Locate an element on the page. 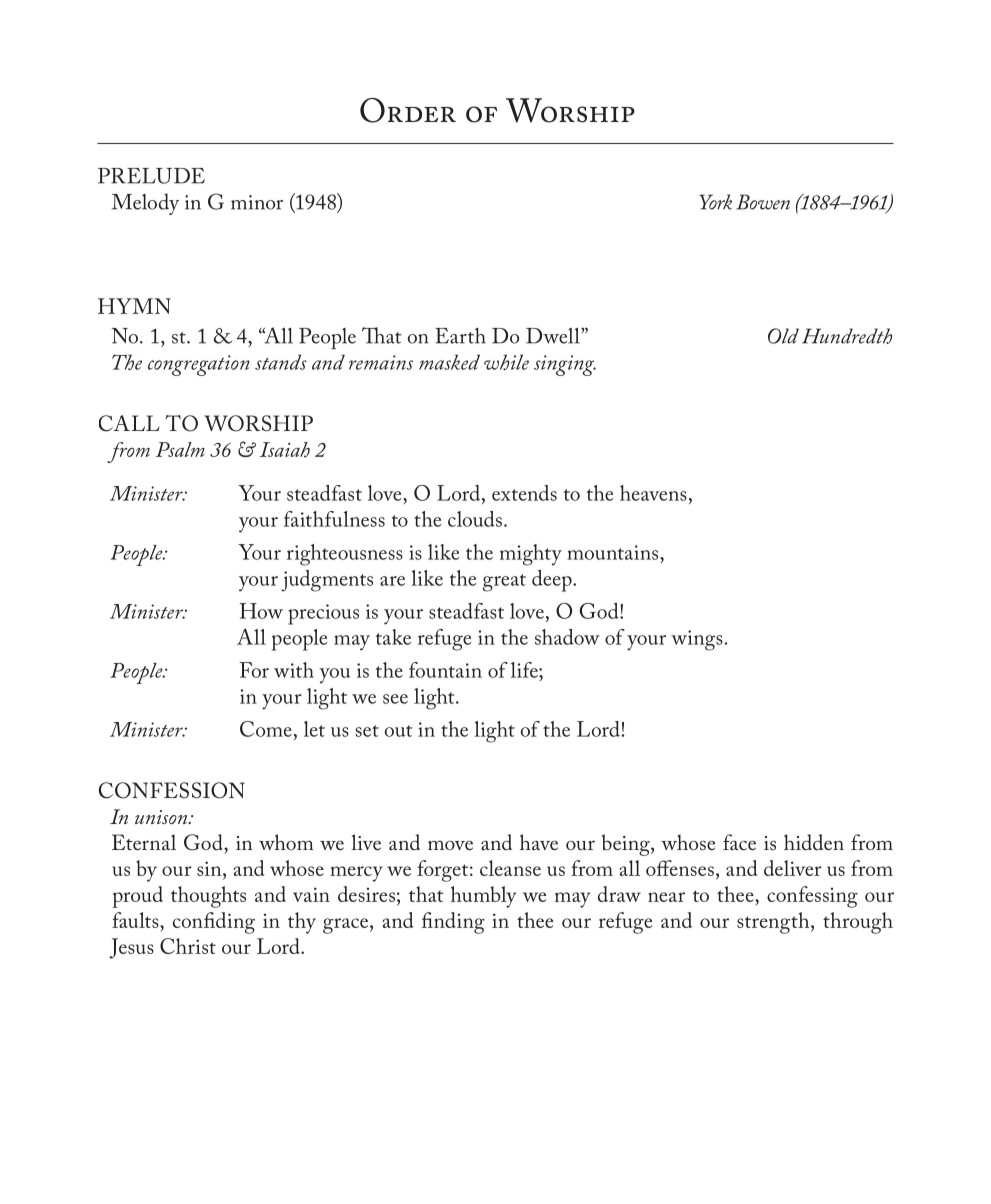 The height and width of the document is (1204, 991). while is located at coordinates (506, 362).
